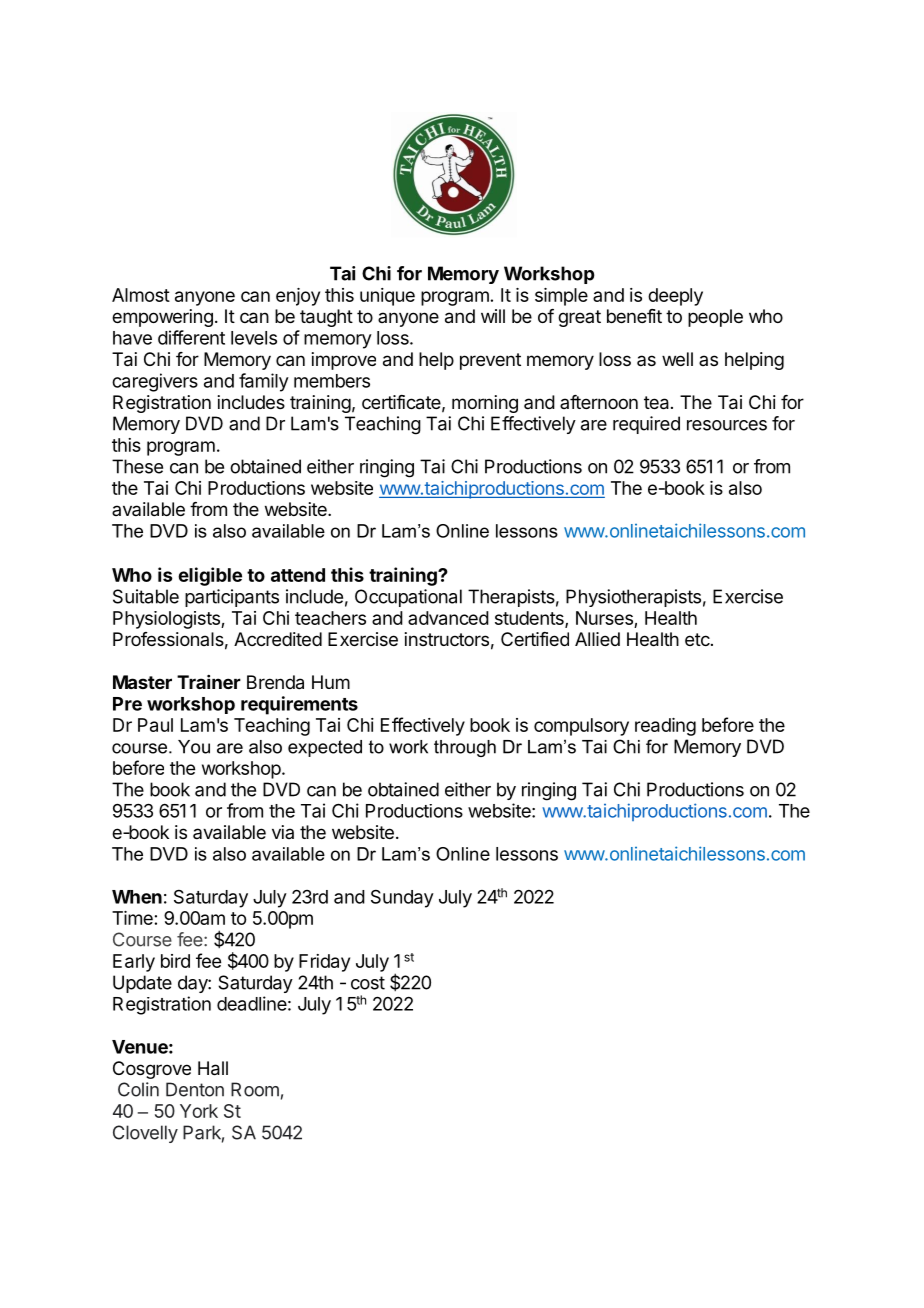 Image resolution: width=924 pixels, height=1308 pixels. I want to click on benefit, so click(634, 316).
